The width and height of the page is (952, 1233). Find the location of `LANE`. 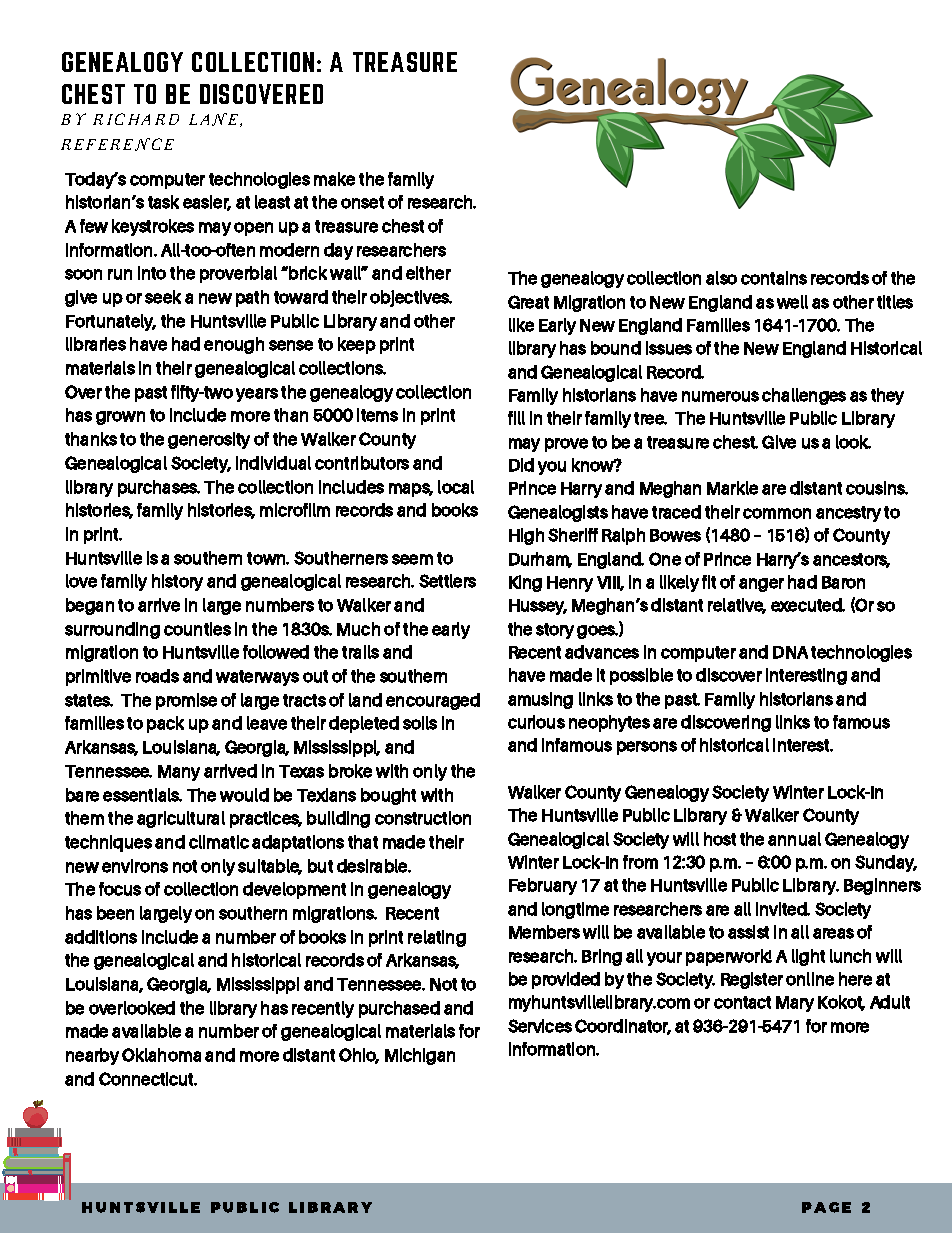

LANE is located at coordinates (215, 120).
